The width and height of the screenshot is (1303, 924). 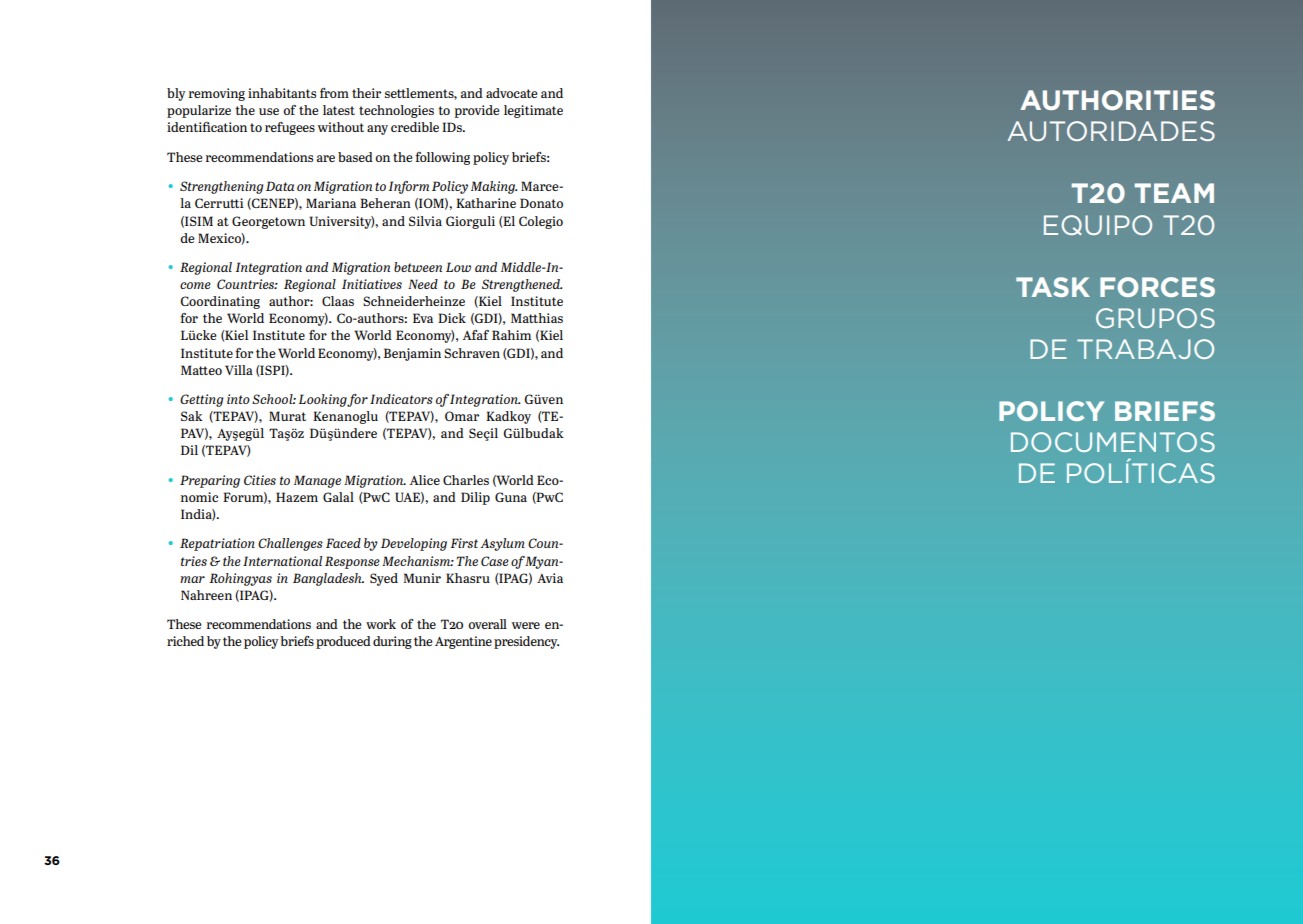 I want to click on were, so click(x=525, y=625).
